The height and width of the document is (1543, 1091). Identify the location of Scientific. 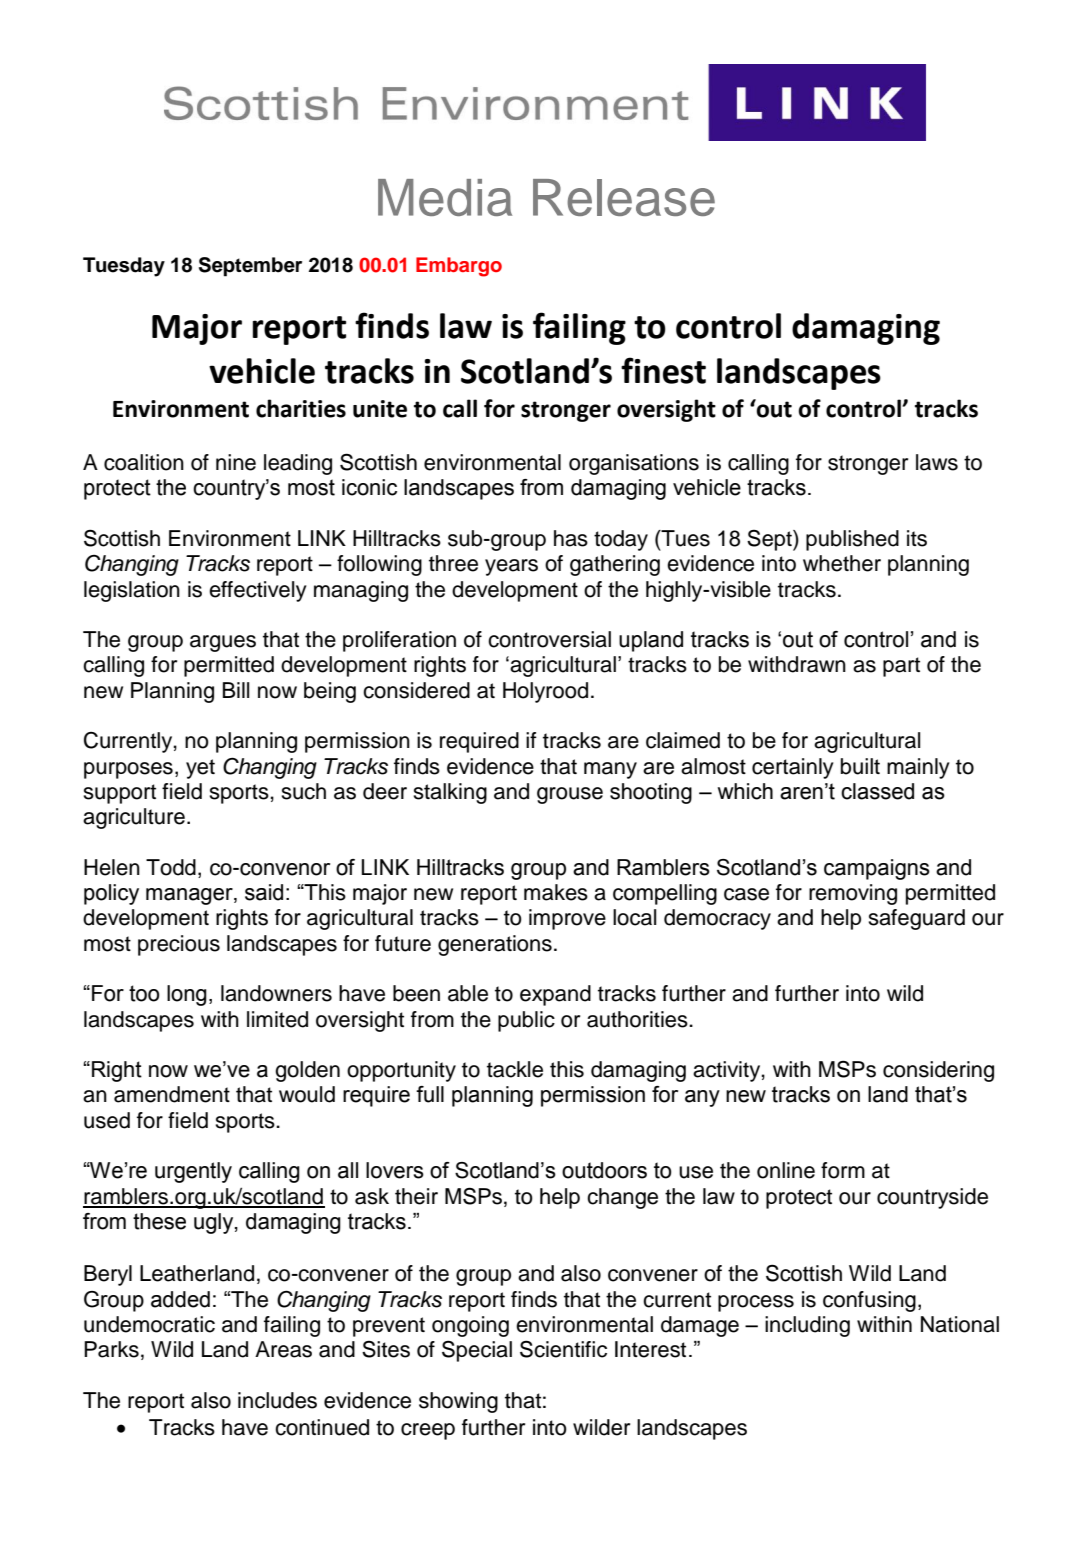
(563, 1349).
